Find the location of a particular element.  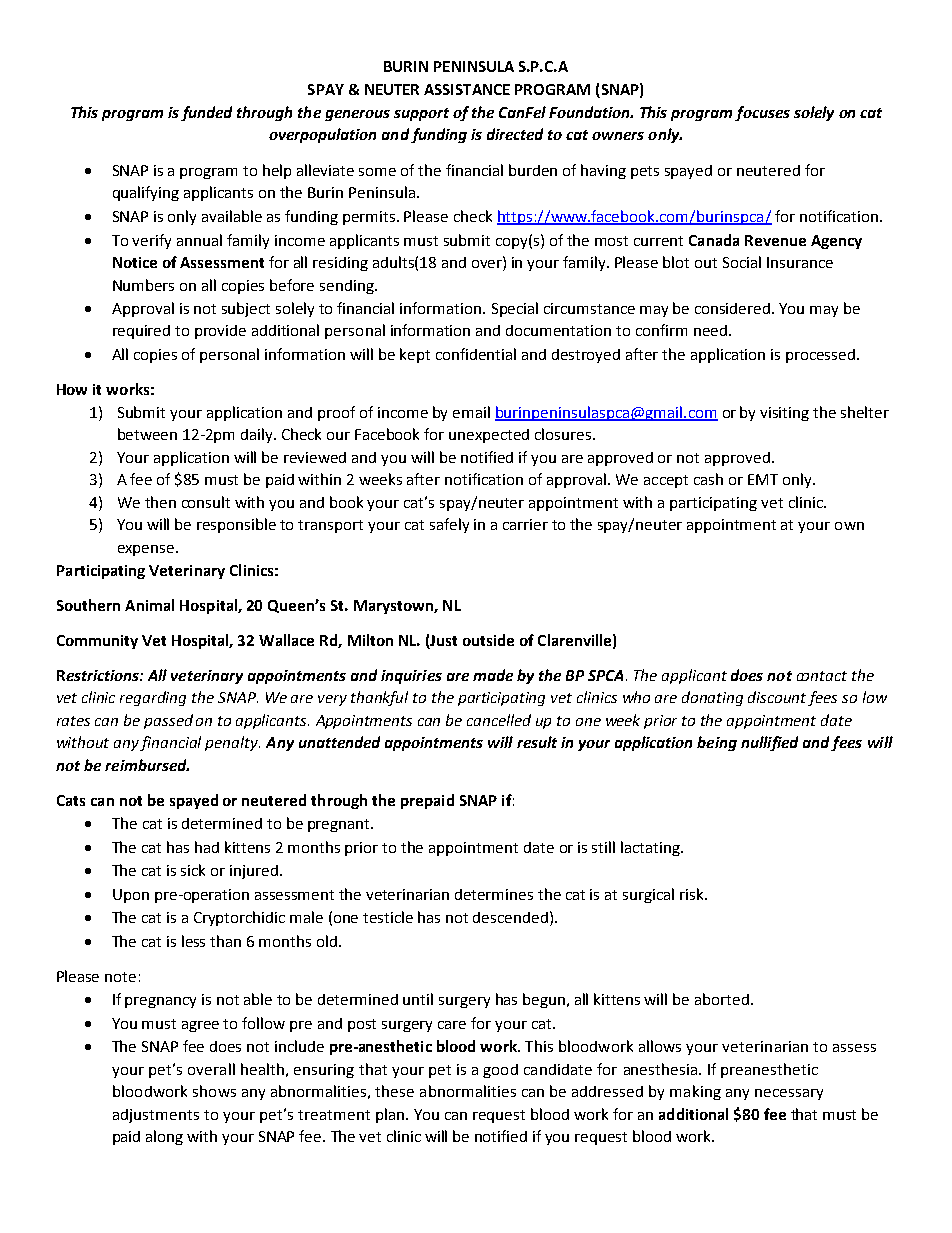

along is located at coordinates (164, 1137).
